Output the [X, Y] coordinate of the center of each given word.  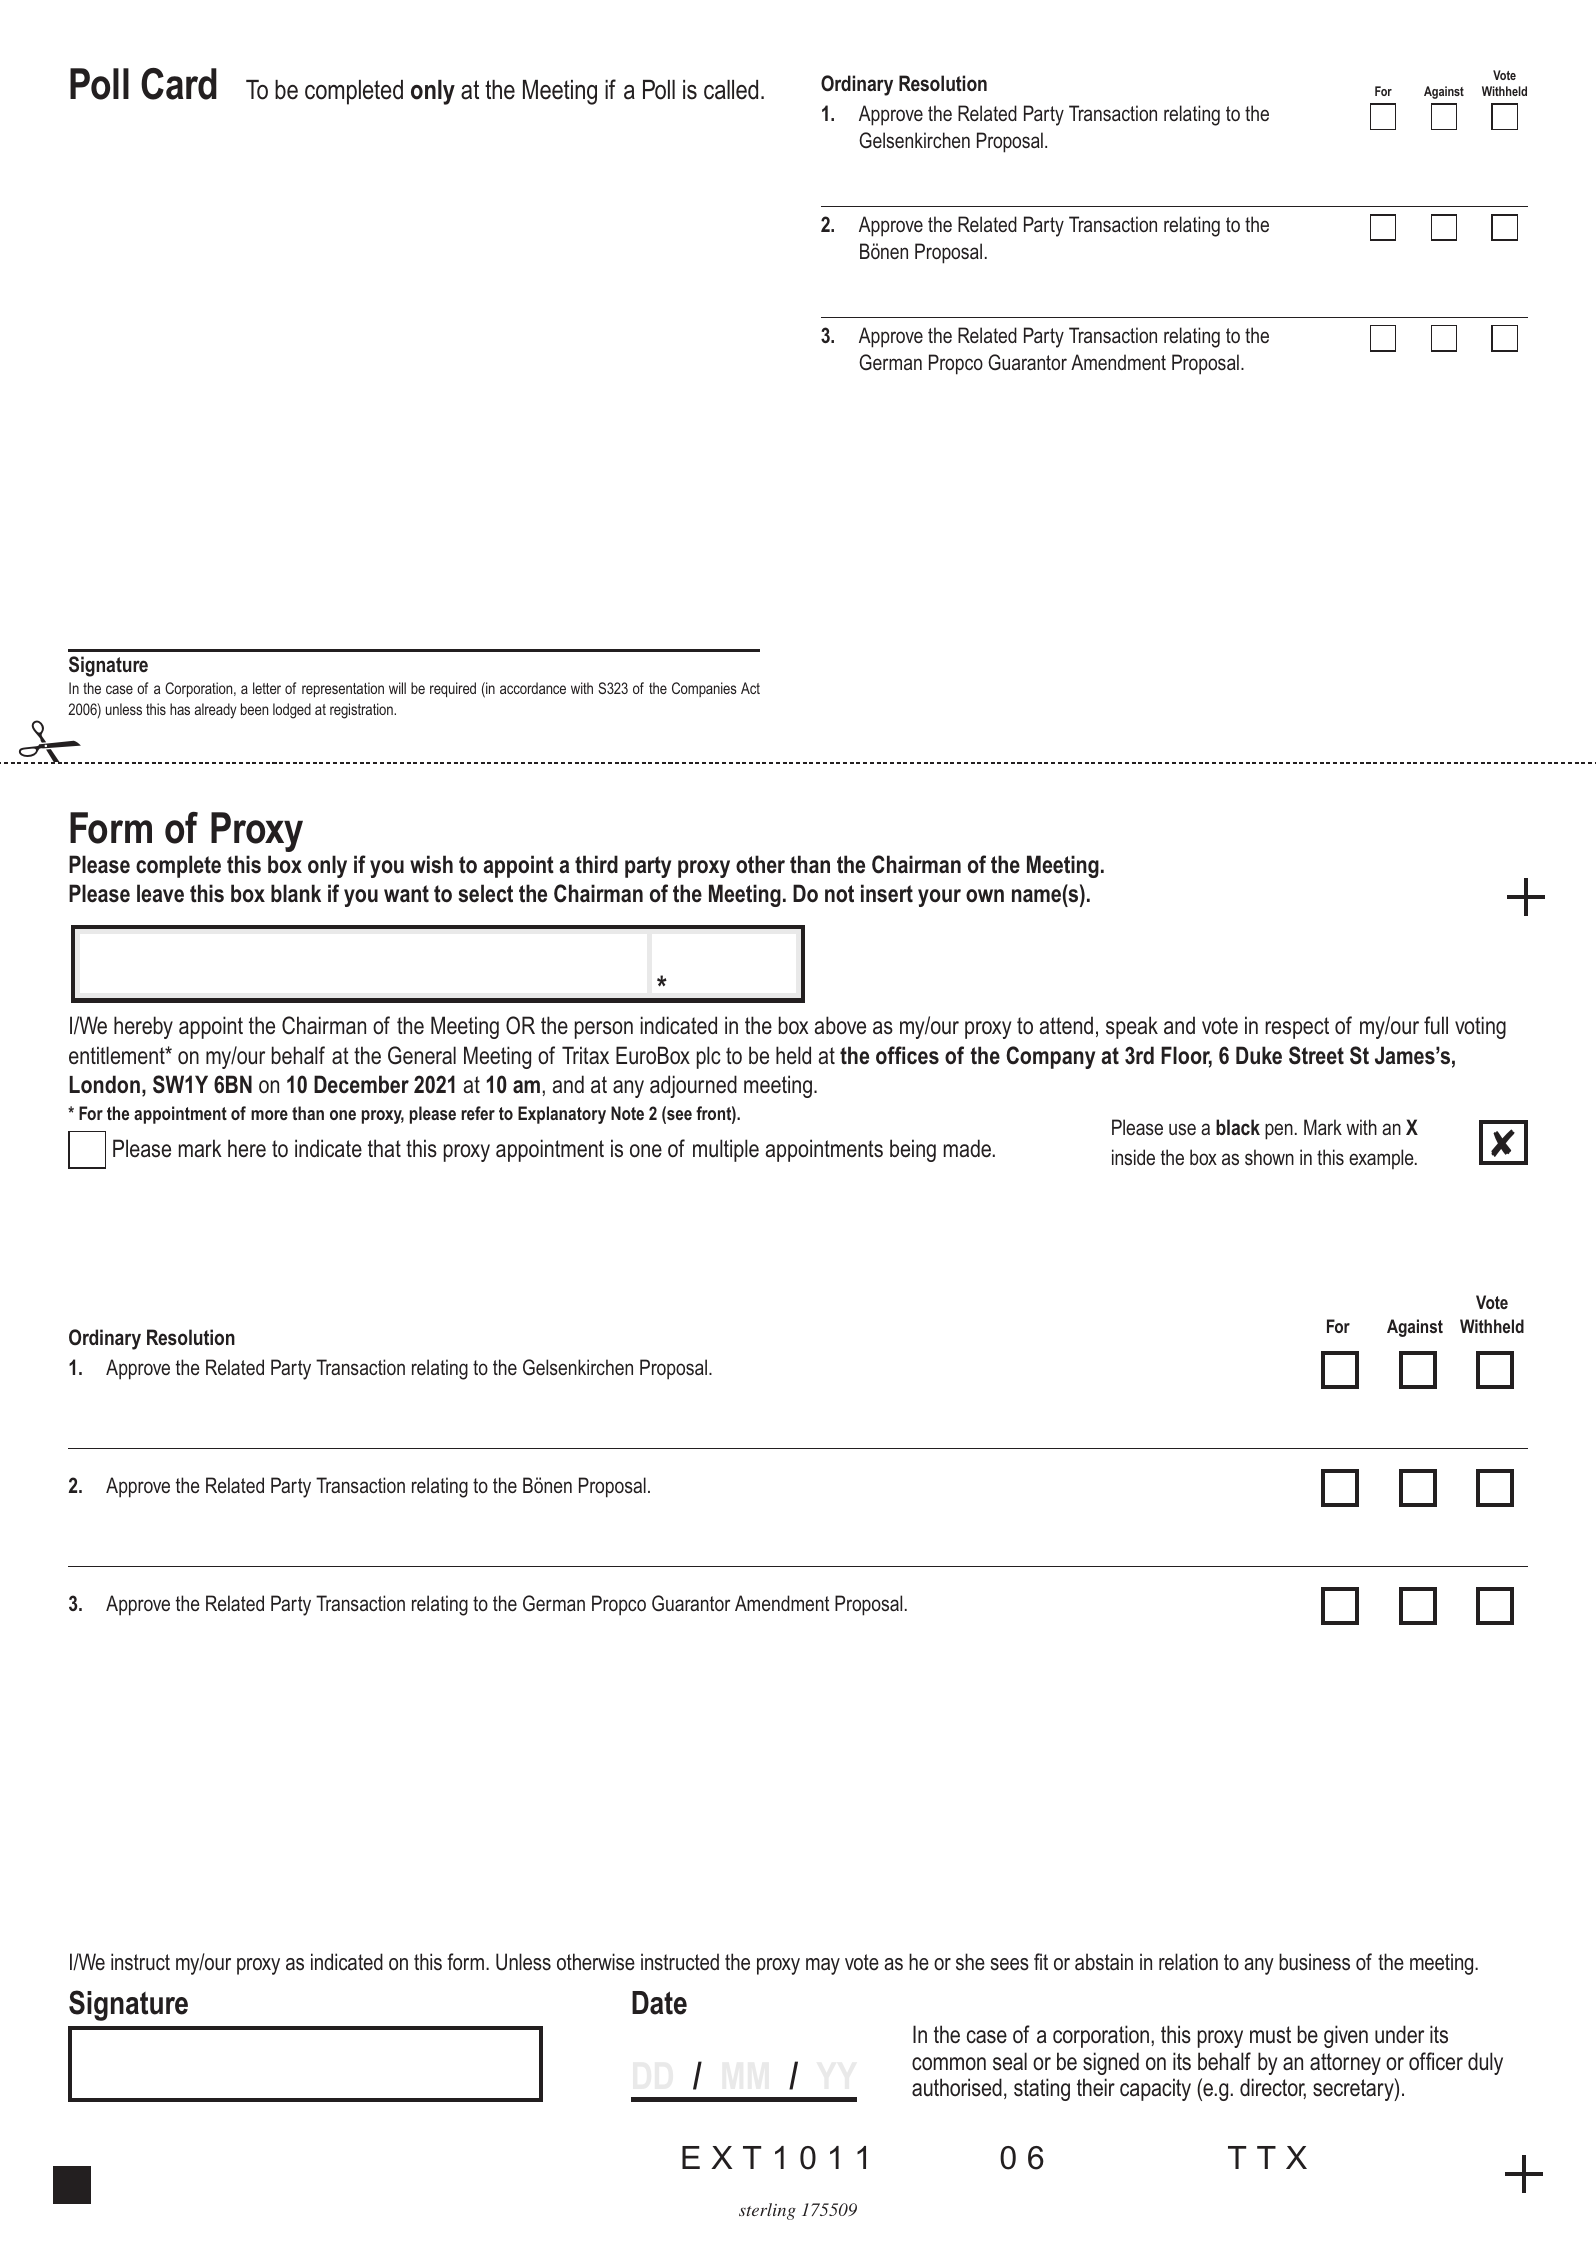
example [1382, 1159]
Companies [704, 689]
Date [659, 2003]
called [731, 90]
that [384, 1148]
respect [1297, 1028]
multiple [726, 1150]
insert [887, 893]
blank [296, 893]
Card [179, 84]
